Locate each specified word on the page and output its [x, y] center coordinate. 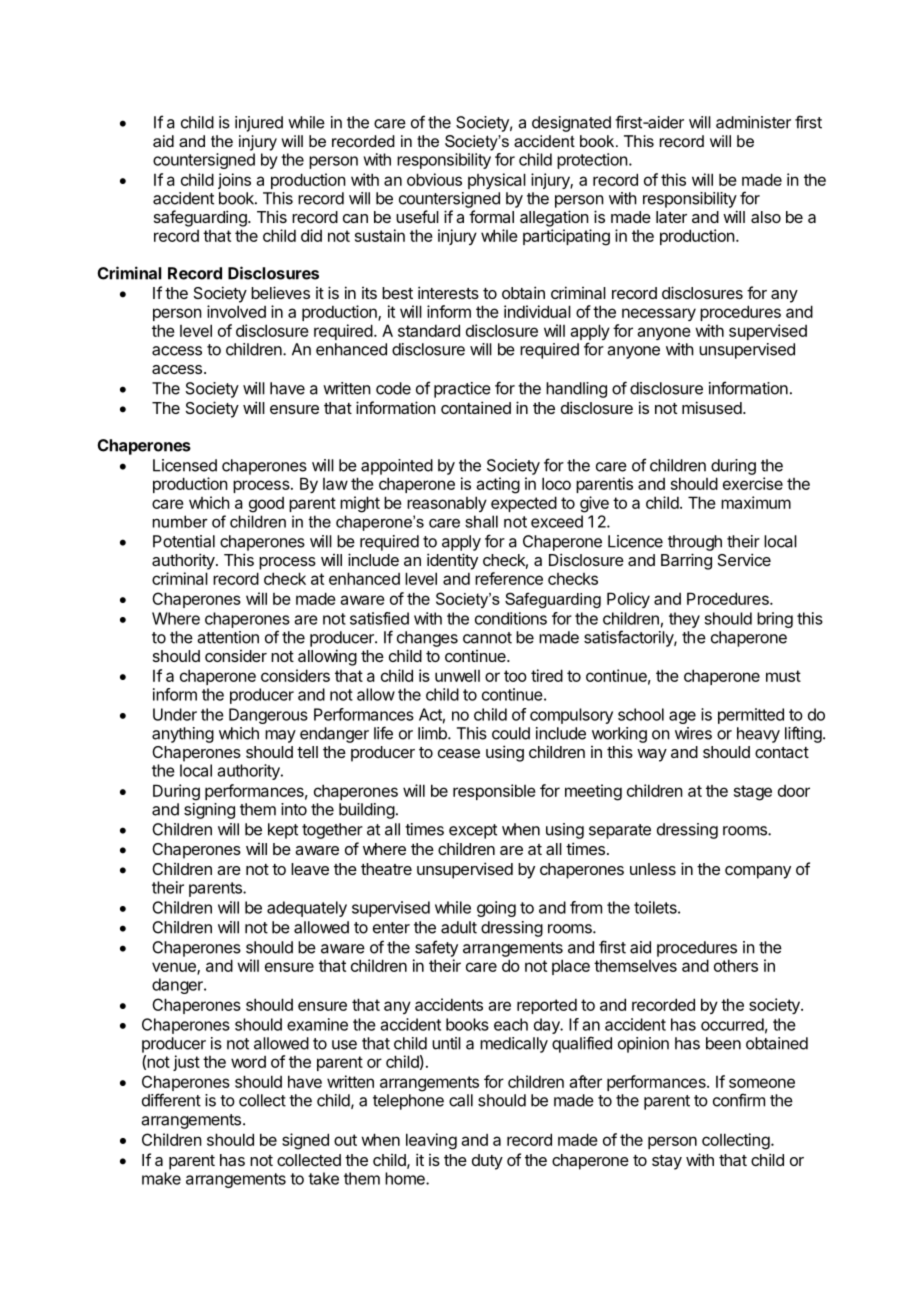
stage [753, 793]
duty [487, 1162]
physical [497, 181]
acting [498, 485]
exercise [753, 483]
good [266, 505]
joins [234, 181]
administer [753, 122]
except [473, 831]
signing [209, 811]
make [161, 1178]
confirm [739, 1100]
